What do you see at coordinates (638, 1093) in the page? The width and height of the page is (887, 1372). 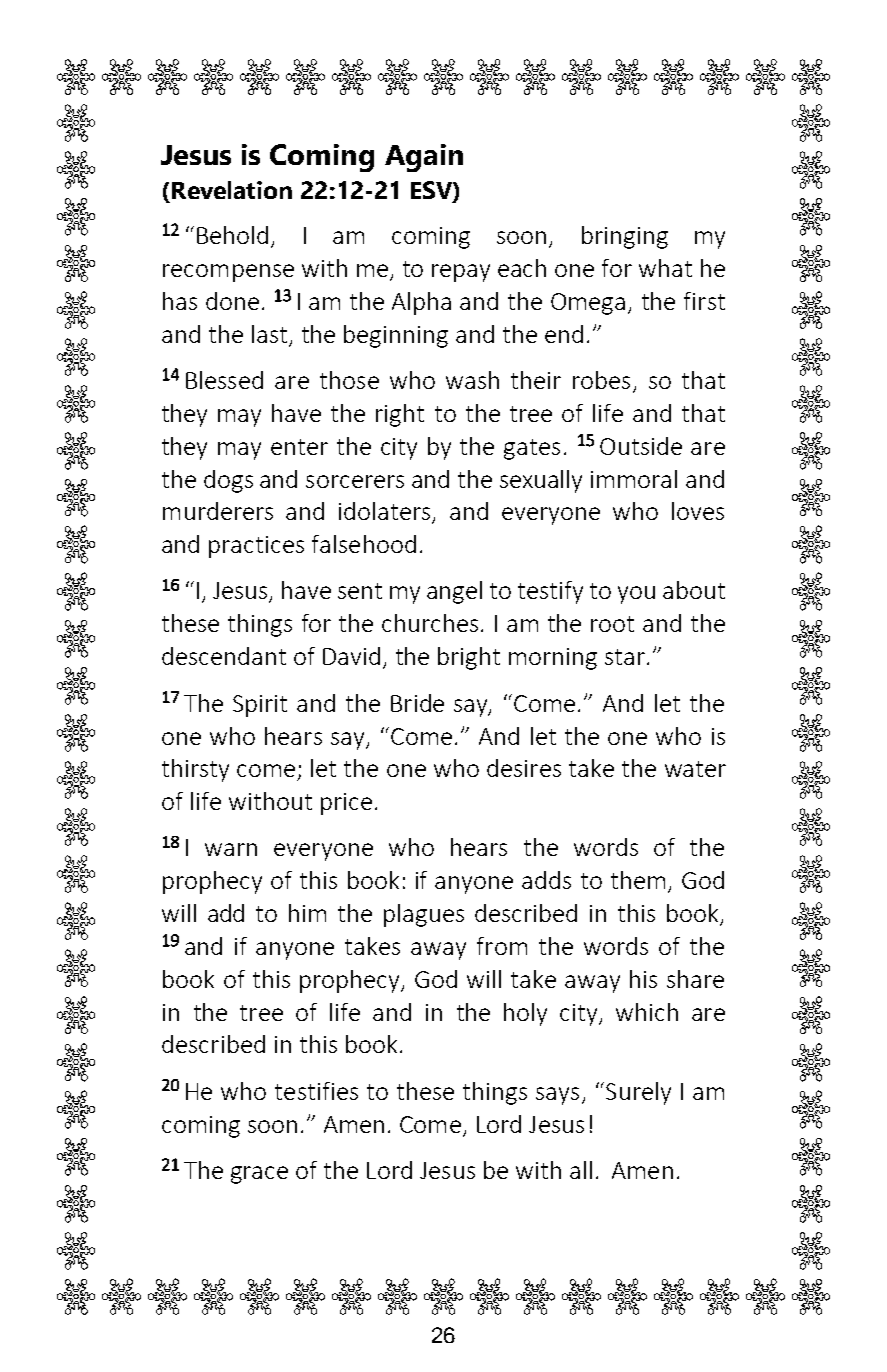 I see `Surely` at bounding box center [638, 1093].
